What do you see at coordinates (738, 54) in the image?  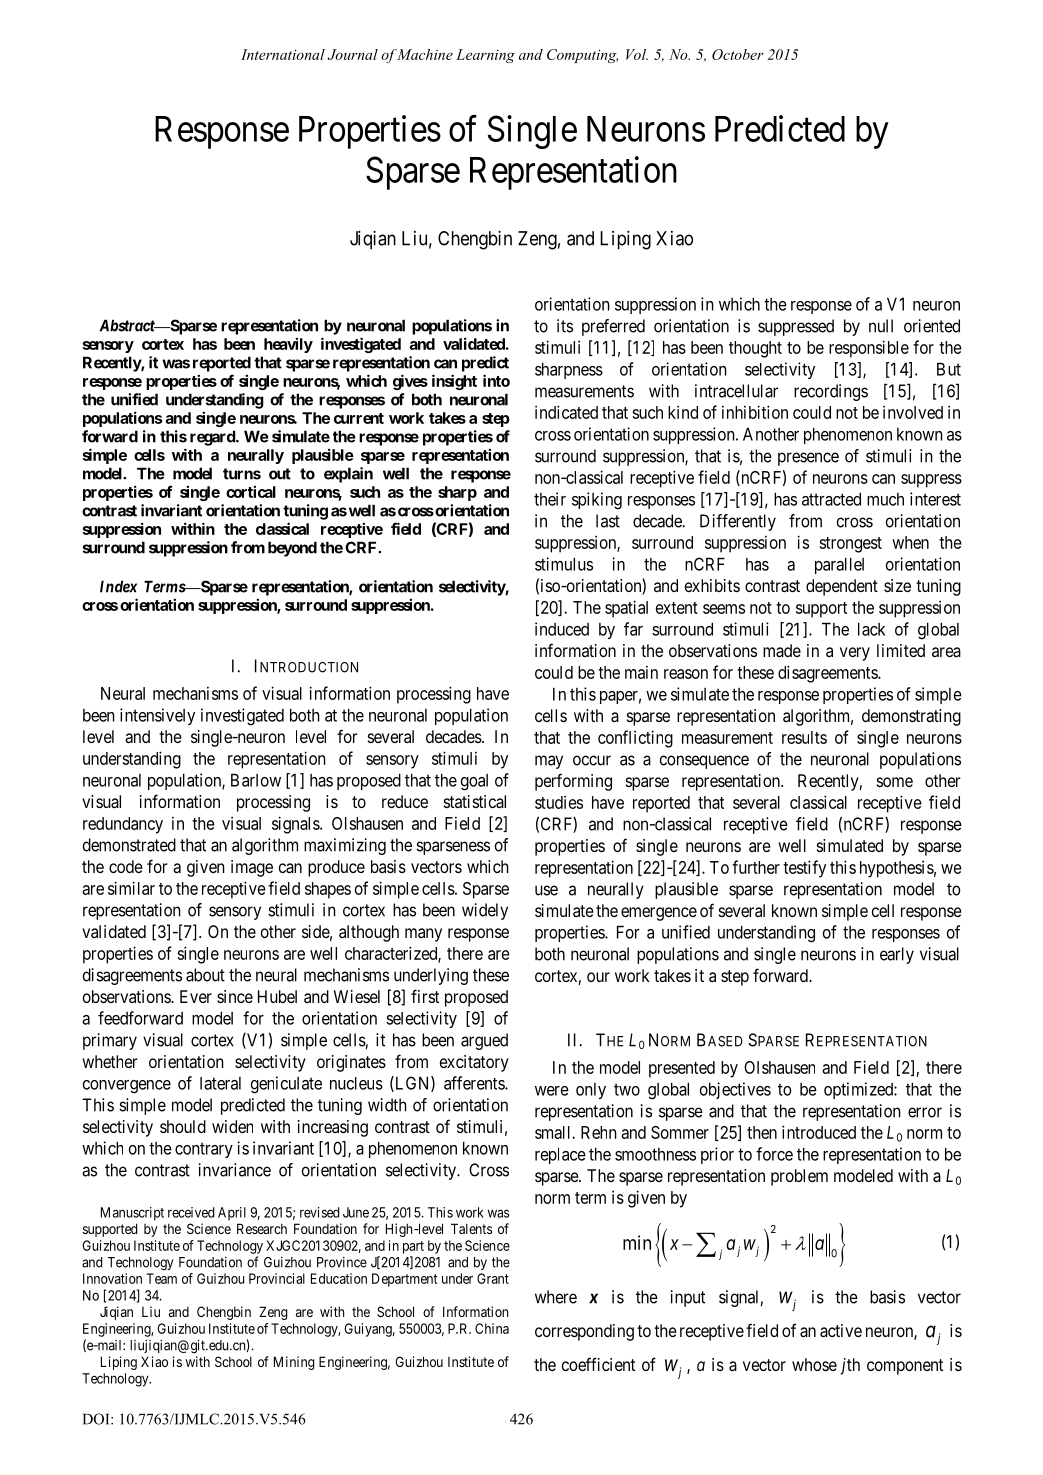 I see `October` at bounding box center [738, 54].
